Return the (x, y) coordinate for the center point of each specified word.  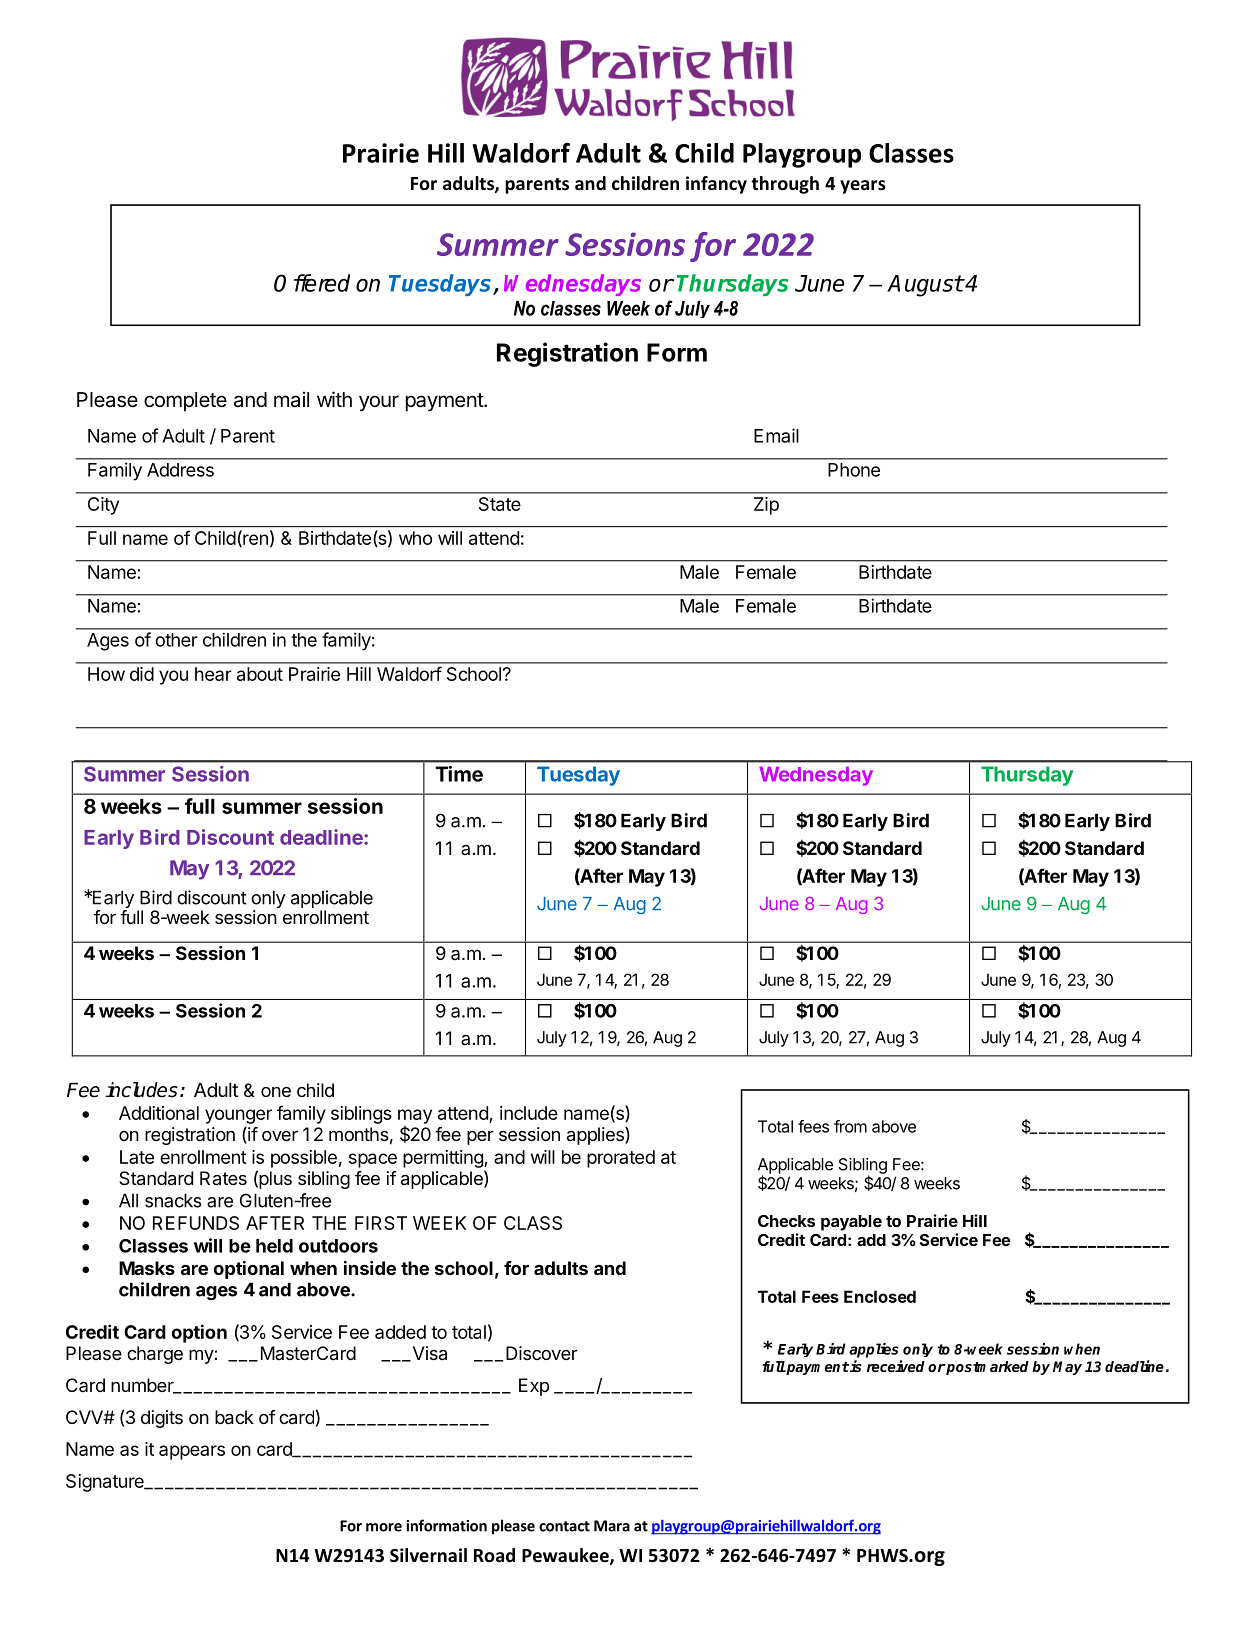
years (863, 187)
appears (192, 1452)
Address (180, 470)
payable (851, 1223)
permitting (444, 1159)
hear (213, 674)
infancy (716, 185)
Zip (766, 506)
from (850, 1126)
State (500, 504)
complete (185, 401)
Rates (223, 1178)
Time (459, 774)
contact (564, 1526)
